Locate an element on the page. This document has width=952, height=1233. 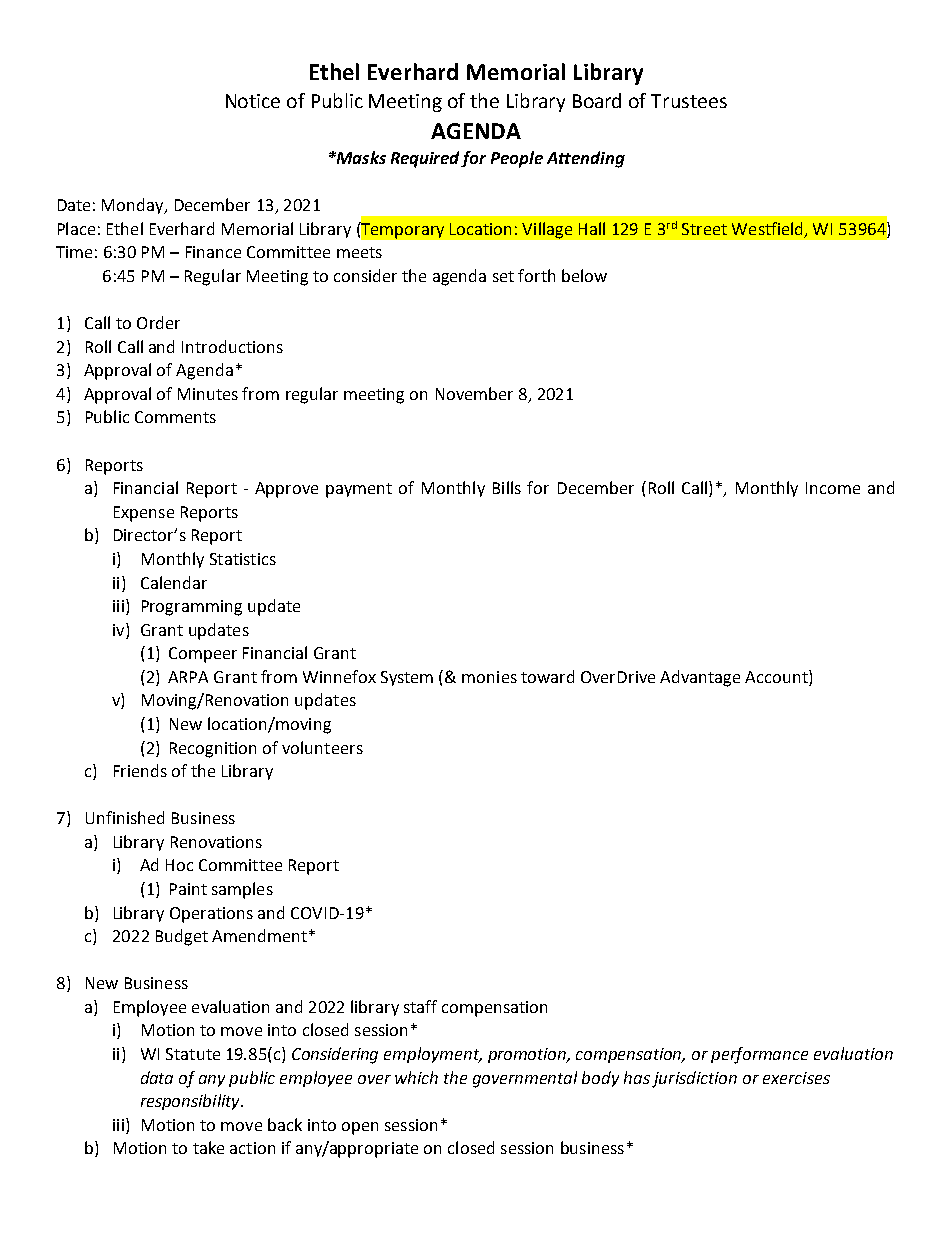
Required is located at coordinates (426, 159).
